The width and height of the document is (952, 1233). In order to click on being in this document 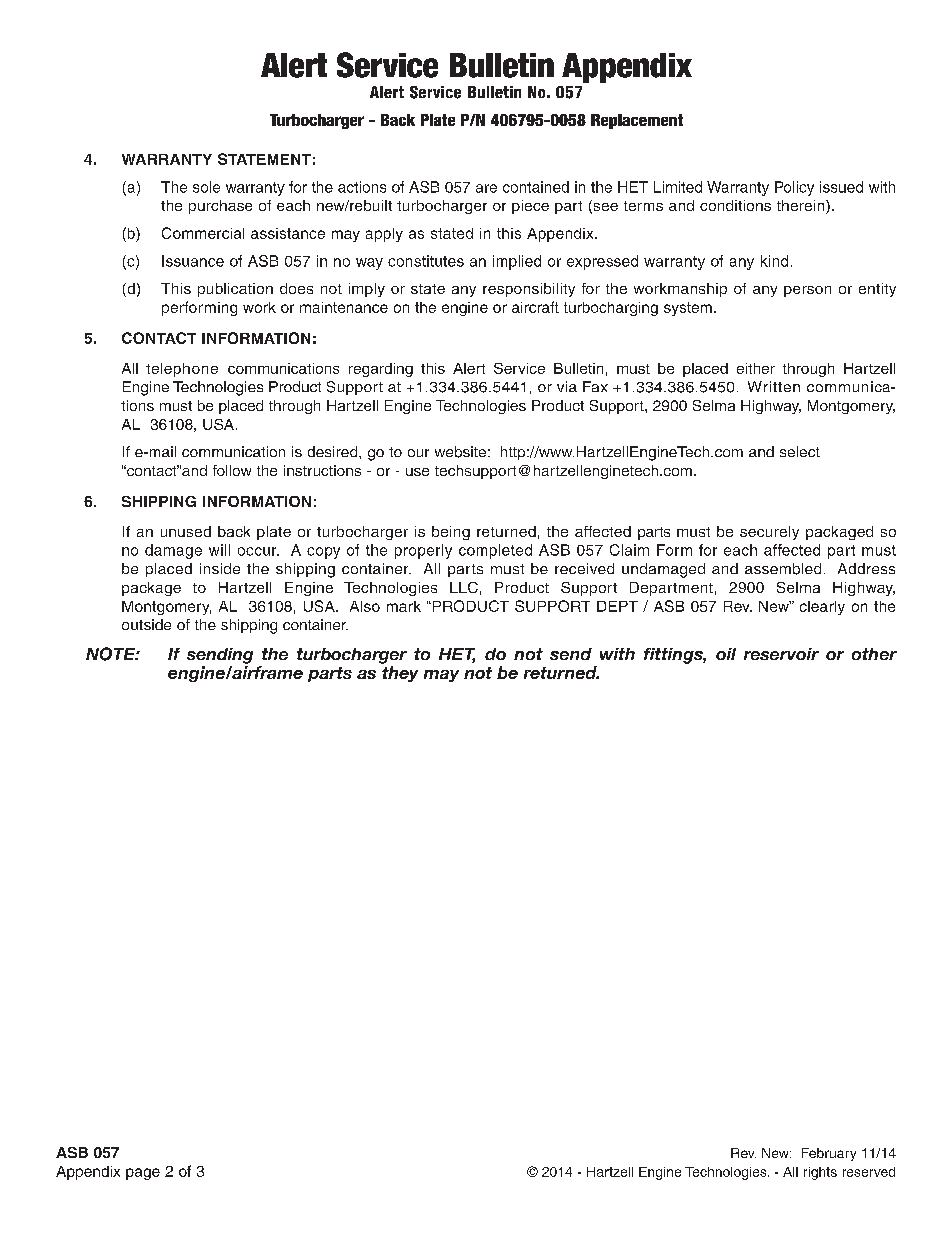, I will do `click(451, 533)`.
